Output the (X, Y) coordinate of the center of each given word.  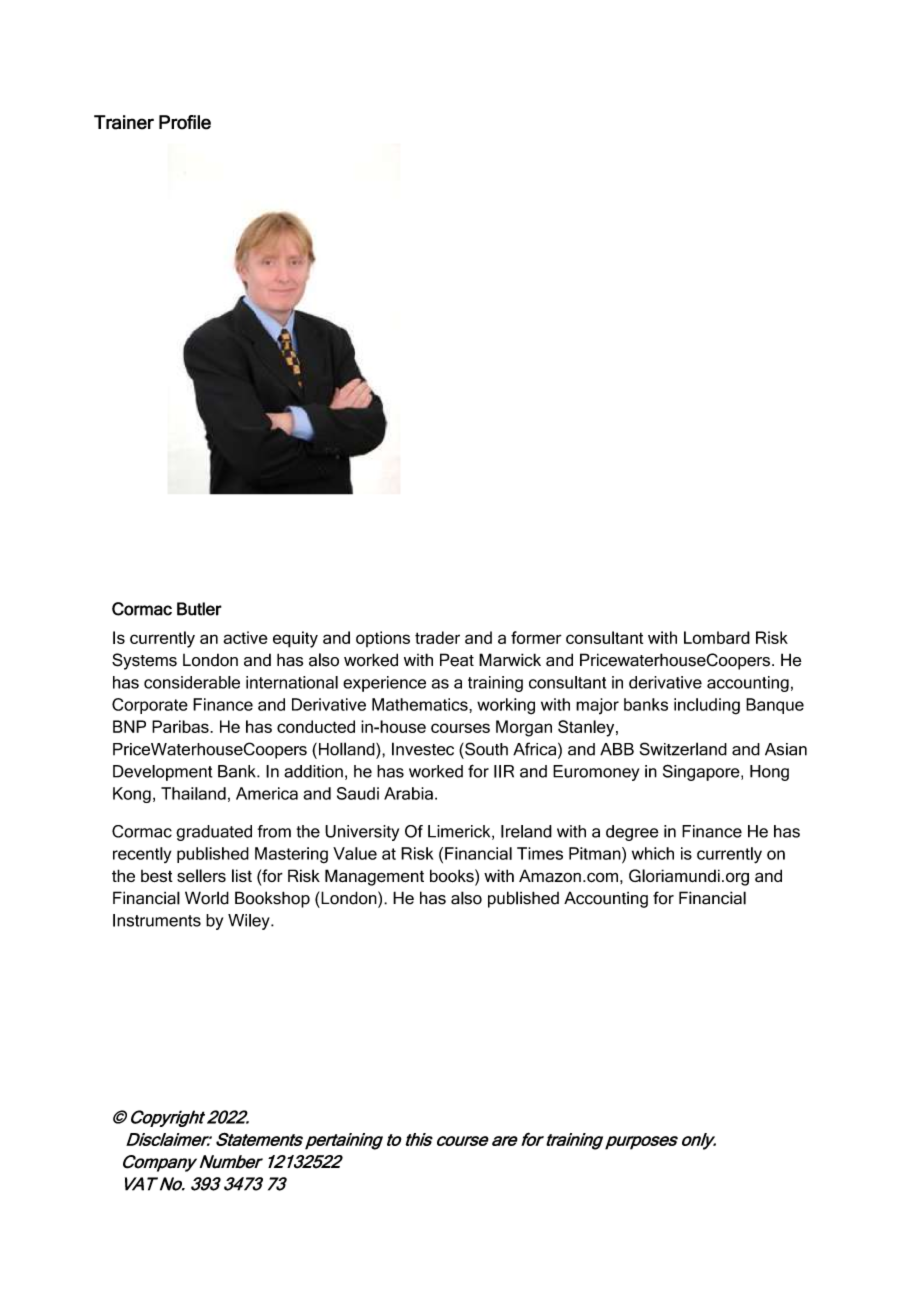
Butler (199, 609)
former (536, 637)
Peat (457, 660)
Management (374, 877)
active (245, 637)
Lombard (717, 637)
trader (437, 637)
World (207, 898)
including (707, 706)
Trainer (124, 122)
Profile (185, 122)
